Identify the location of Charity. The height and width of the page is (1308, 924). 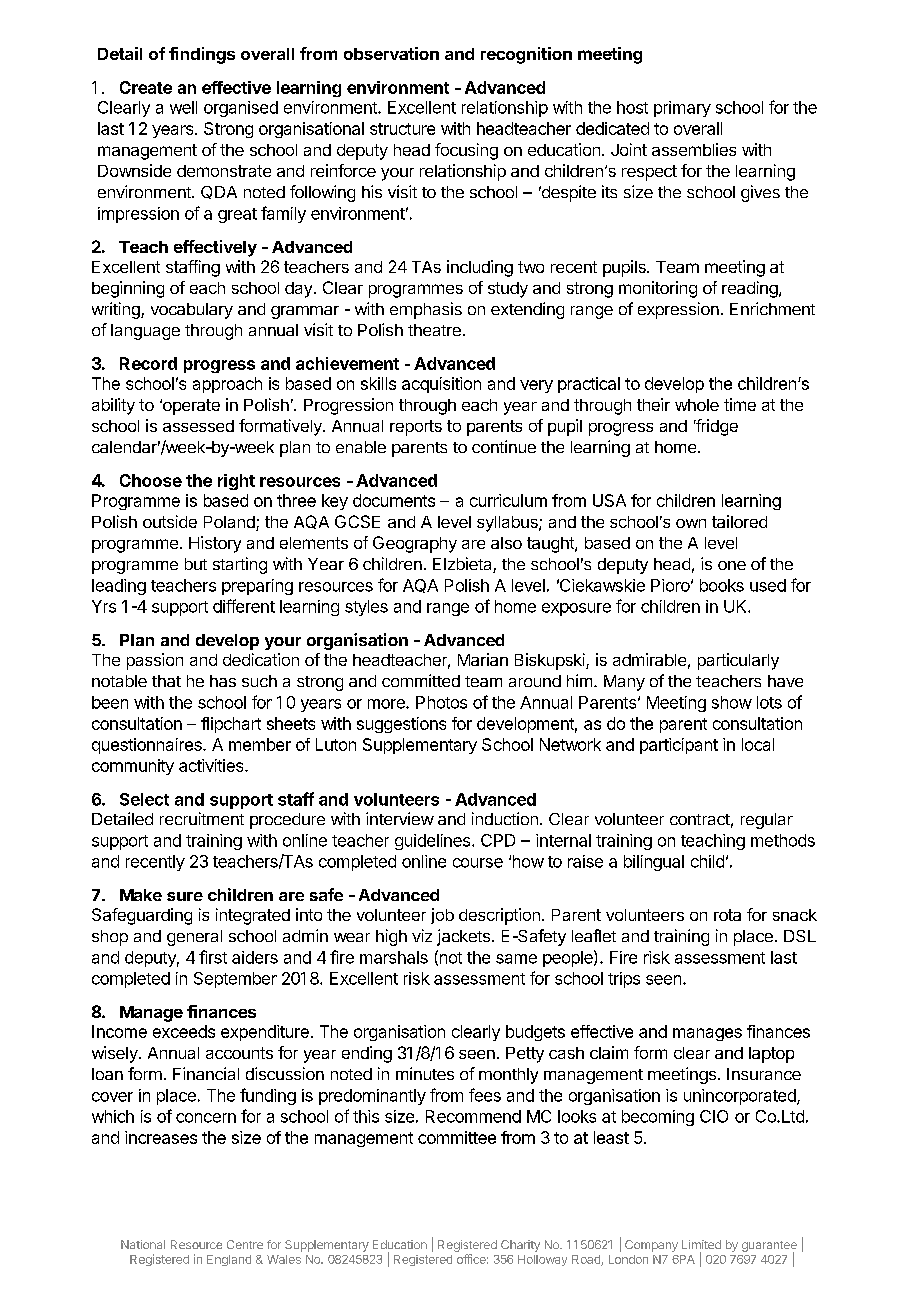
(520, 1246).
